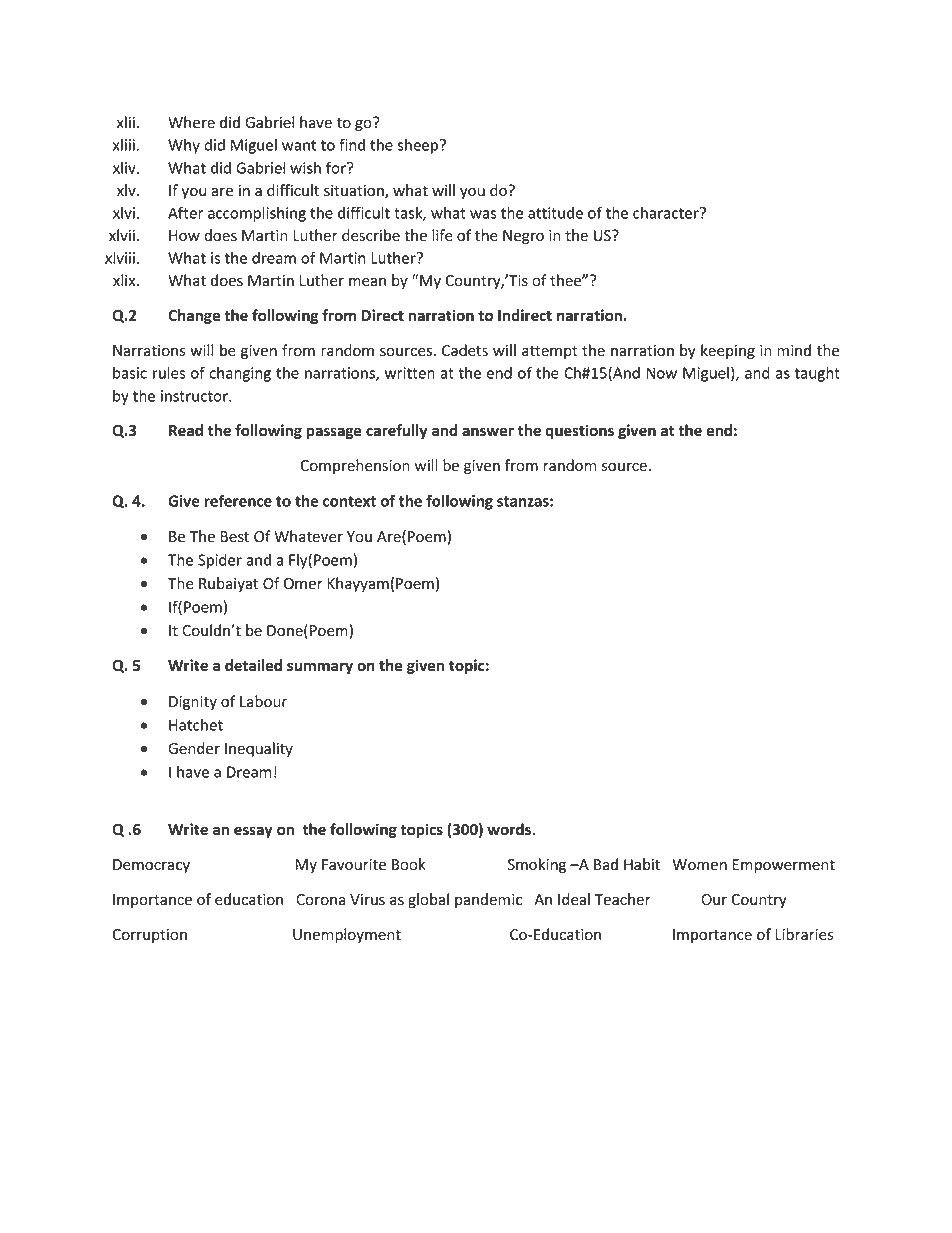  Describe the element at coordinates (194, 316) in the screenshot. I see `Change` at that location.
